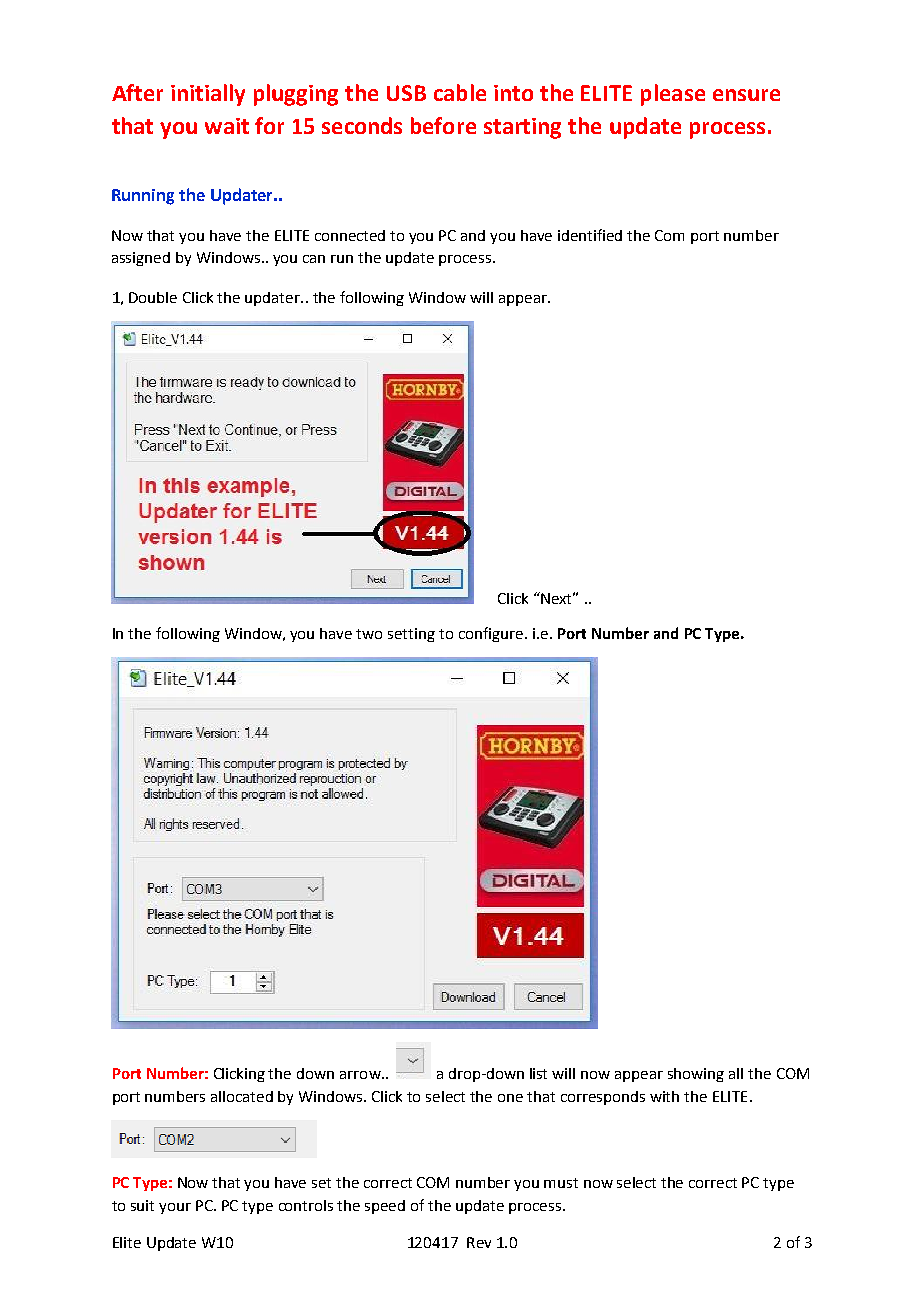 This document has height=1308, width=924. What do you see at coordinates (673, 95) in the document?
I see `please` at bounding box center [673, 95].
